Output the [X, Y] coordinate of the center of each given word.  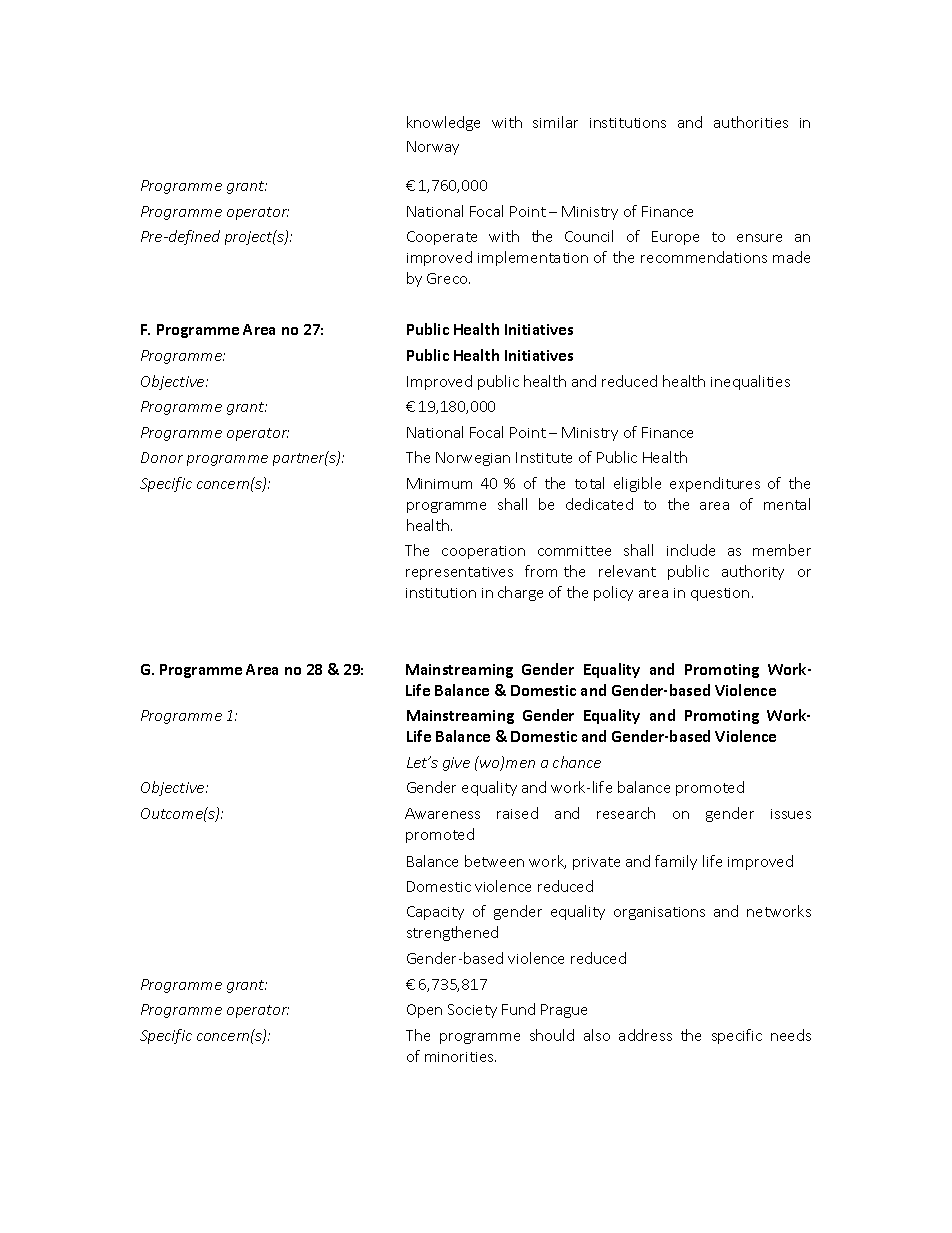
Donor [162, 457]
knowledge [443, 123]
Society [472, 1011]
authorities [751, 122]
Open [424, 1011]
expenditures [715, 484]
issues [791, 814]
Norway [433, 148]
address [645, 1035]
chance [577, 762]
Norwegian [473, 459]
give [456, 764]
